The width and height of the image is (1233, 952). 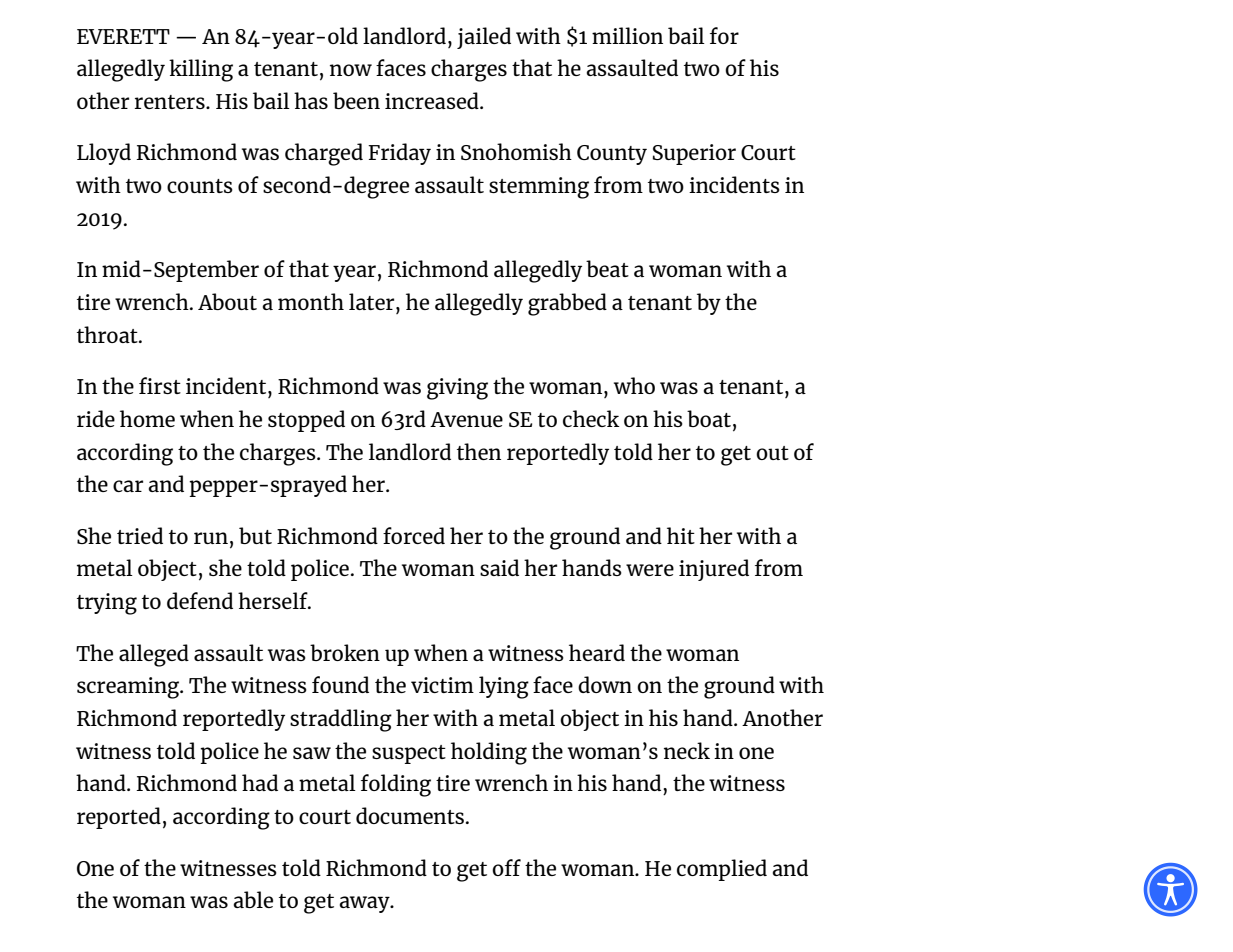 I want to click on able, so click(x=253, y=899).
